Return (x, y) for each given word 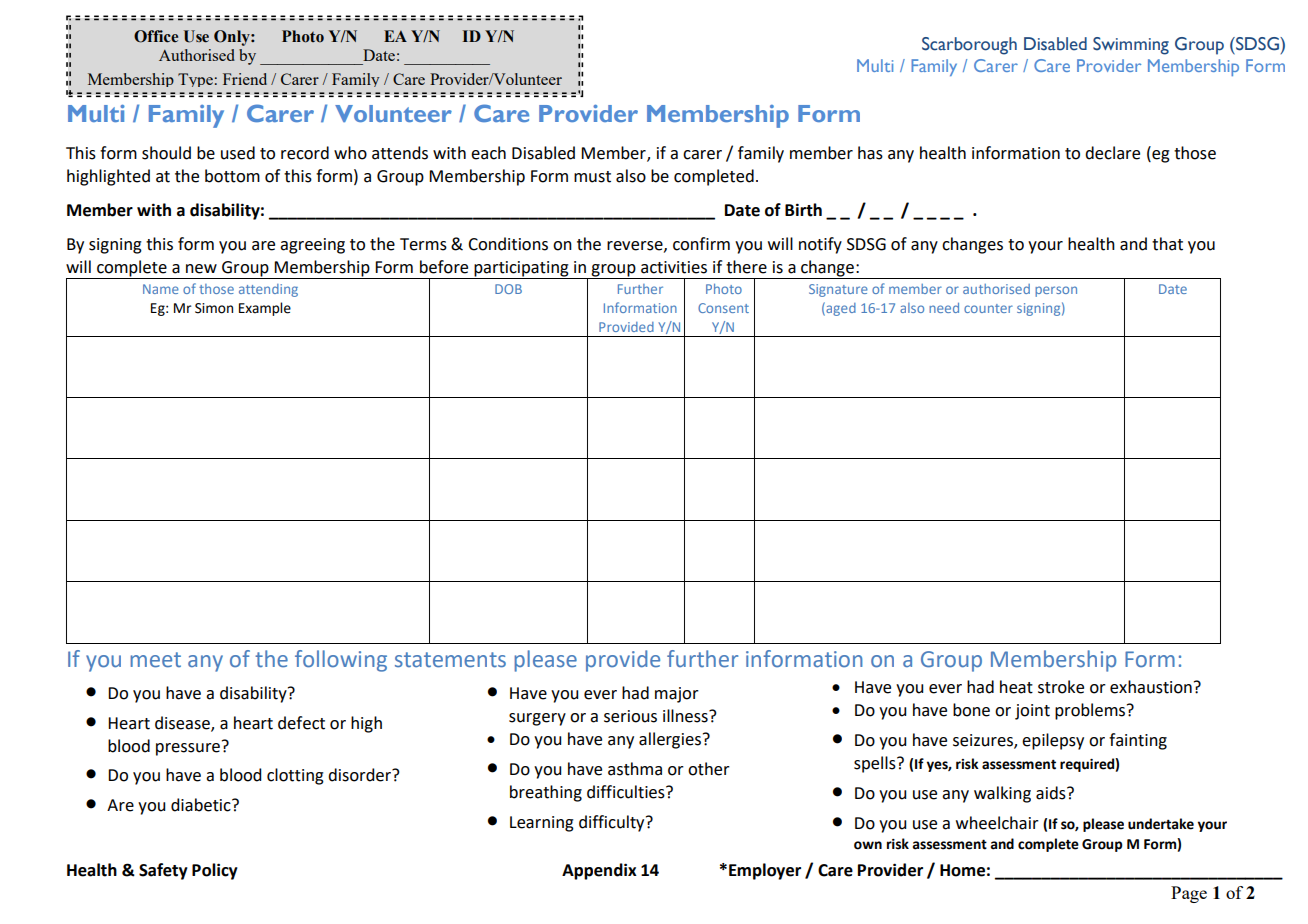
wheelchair (997, 823)
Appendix (599, 871)
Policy (215, 871)
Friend (245, 79)
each (488, 153)
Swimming (1131, 46)
